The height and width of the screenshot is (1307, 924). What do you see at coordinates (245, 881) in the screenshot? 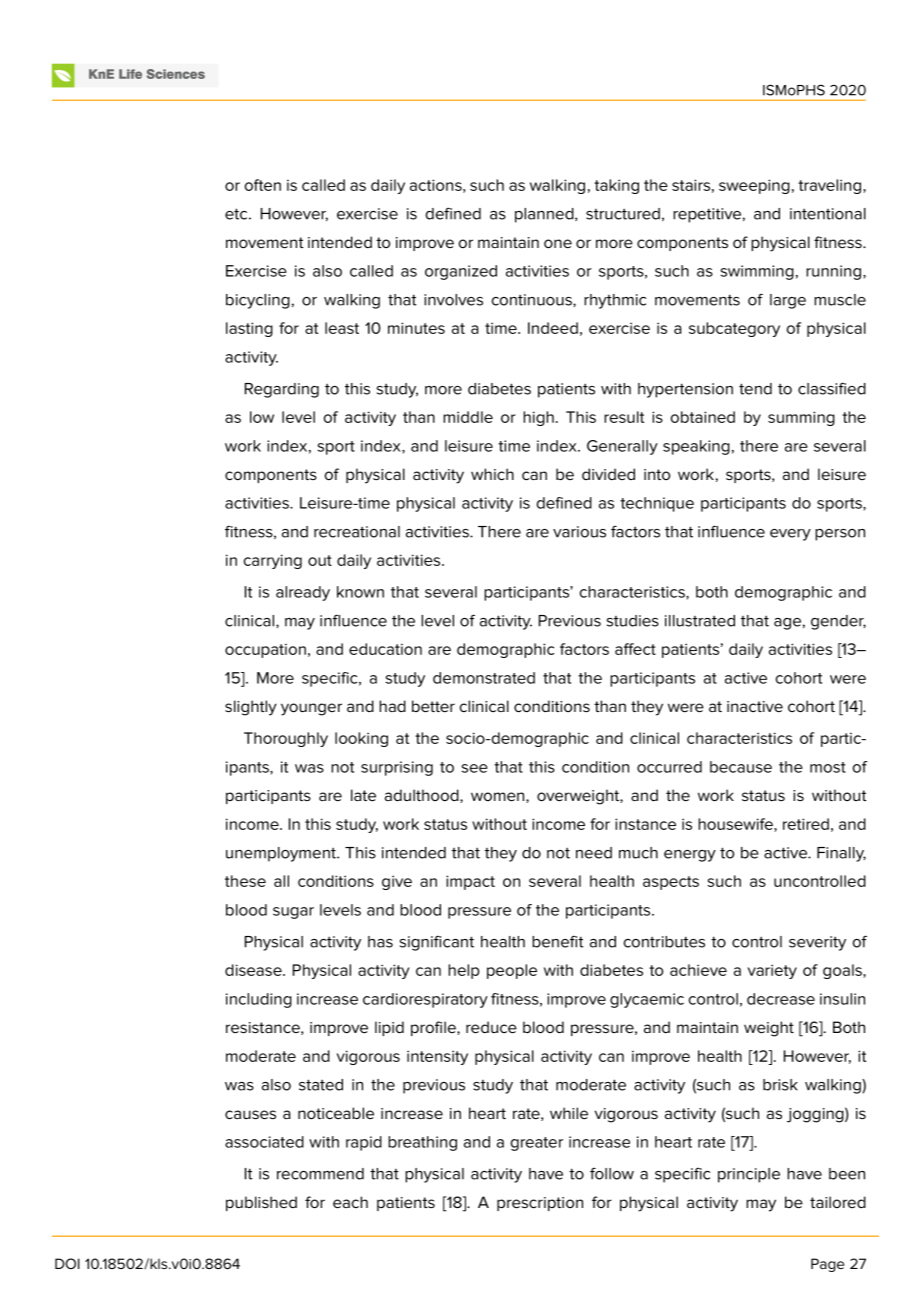
I see `these` at bounding box center [245, 881].
